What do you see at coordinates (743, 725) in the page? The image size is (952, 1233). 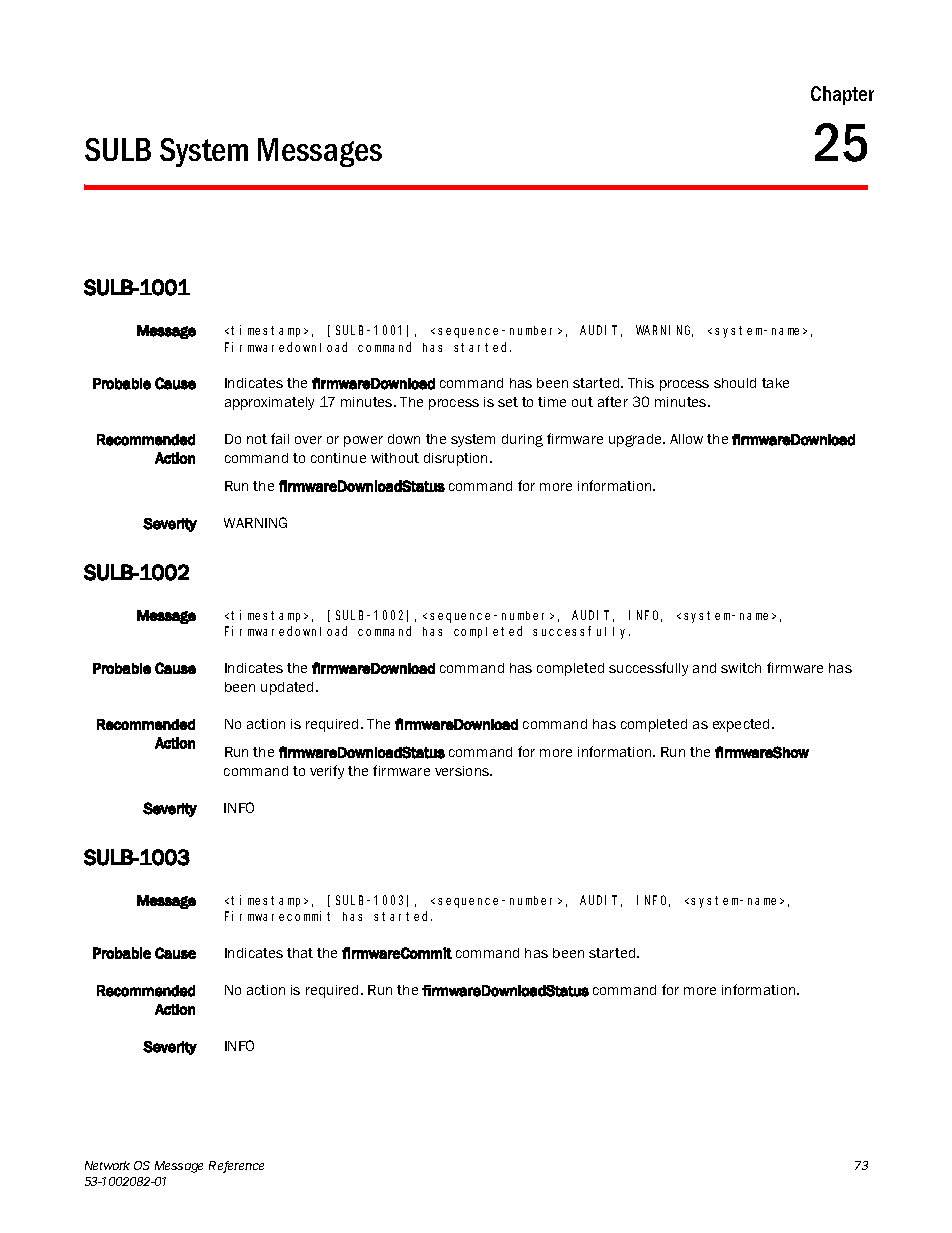 I see `expected` at bounding box center [743, 725].
